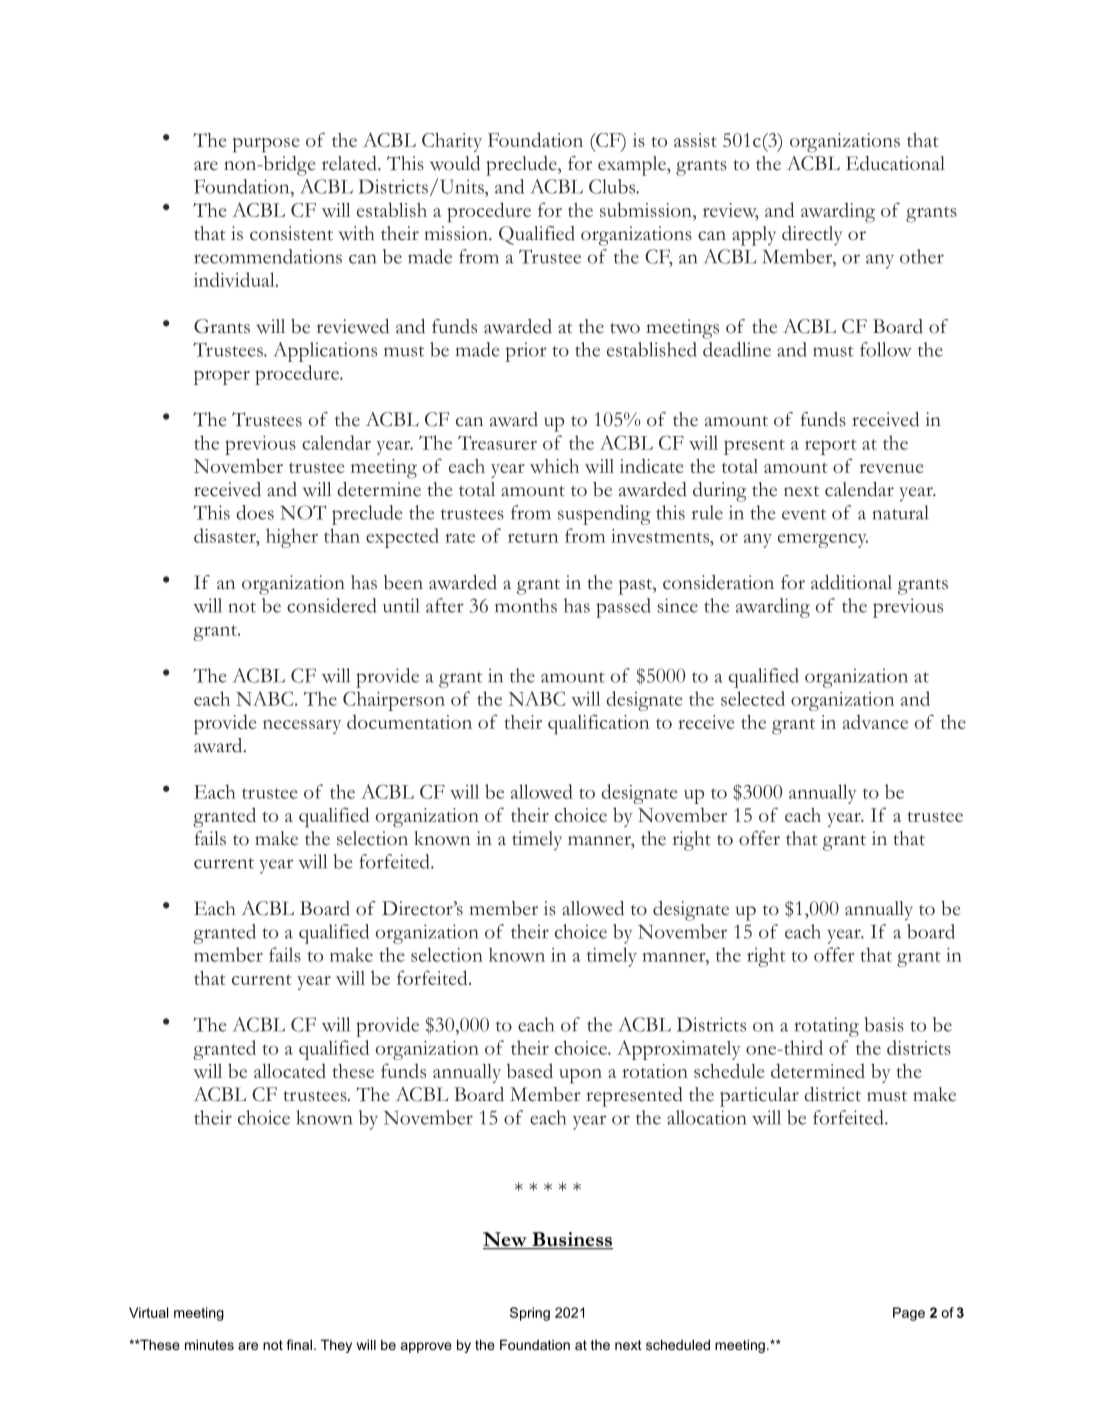 The width and height of the document is (1096, 1418). I want to click on advance, so click(875, 721).
